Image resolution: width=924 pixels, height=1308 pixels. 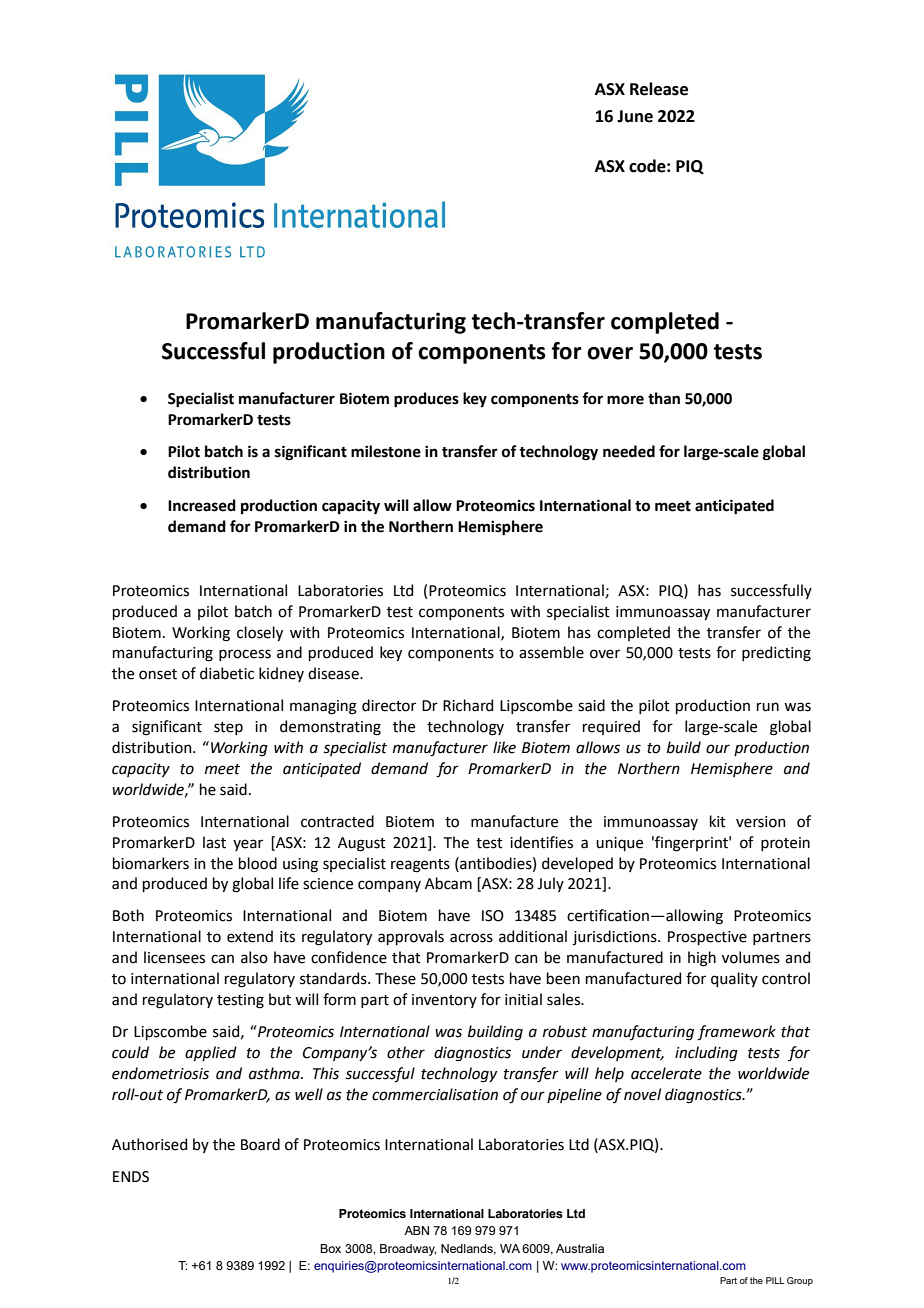 What do you see at coordinates (131, 1177) in the image?
I see `ENDS` at bounding box center [131, 1177].
